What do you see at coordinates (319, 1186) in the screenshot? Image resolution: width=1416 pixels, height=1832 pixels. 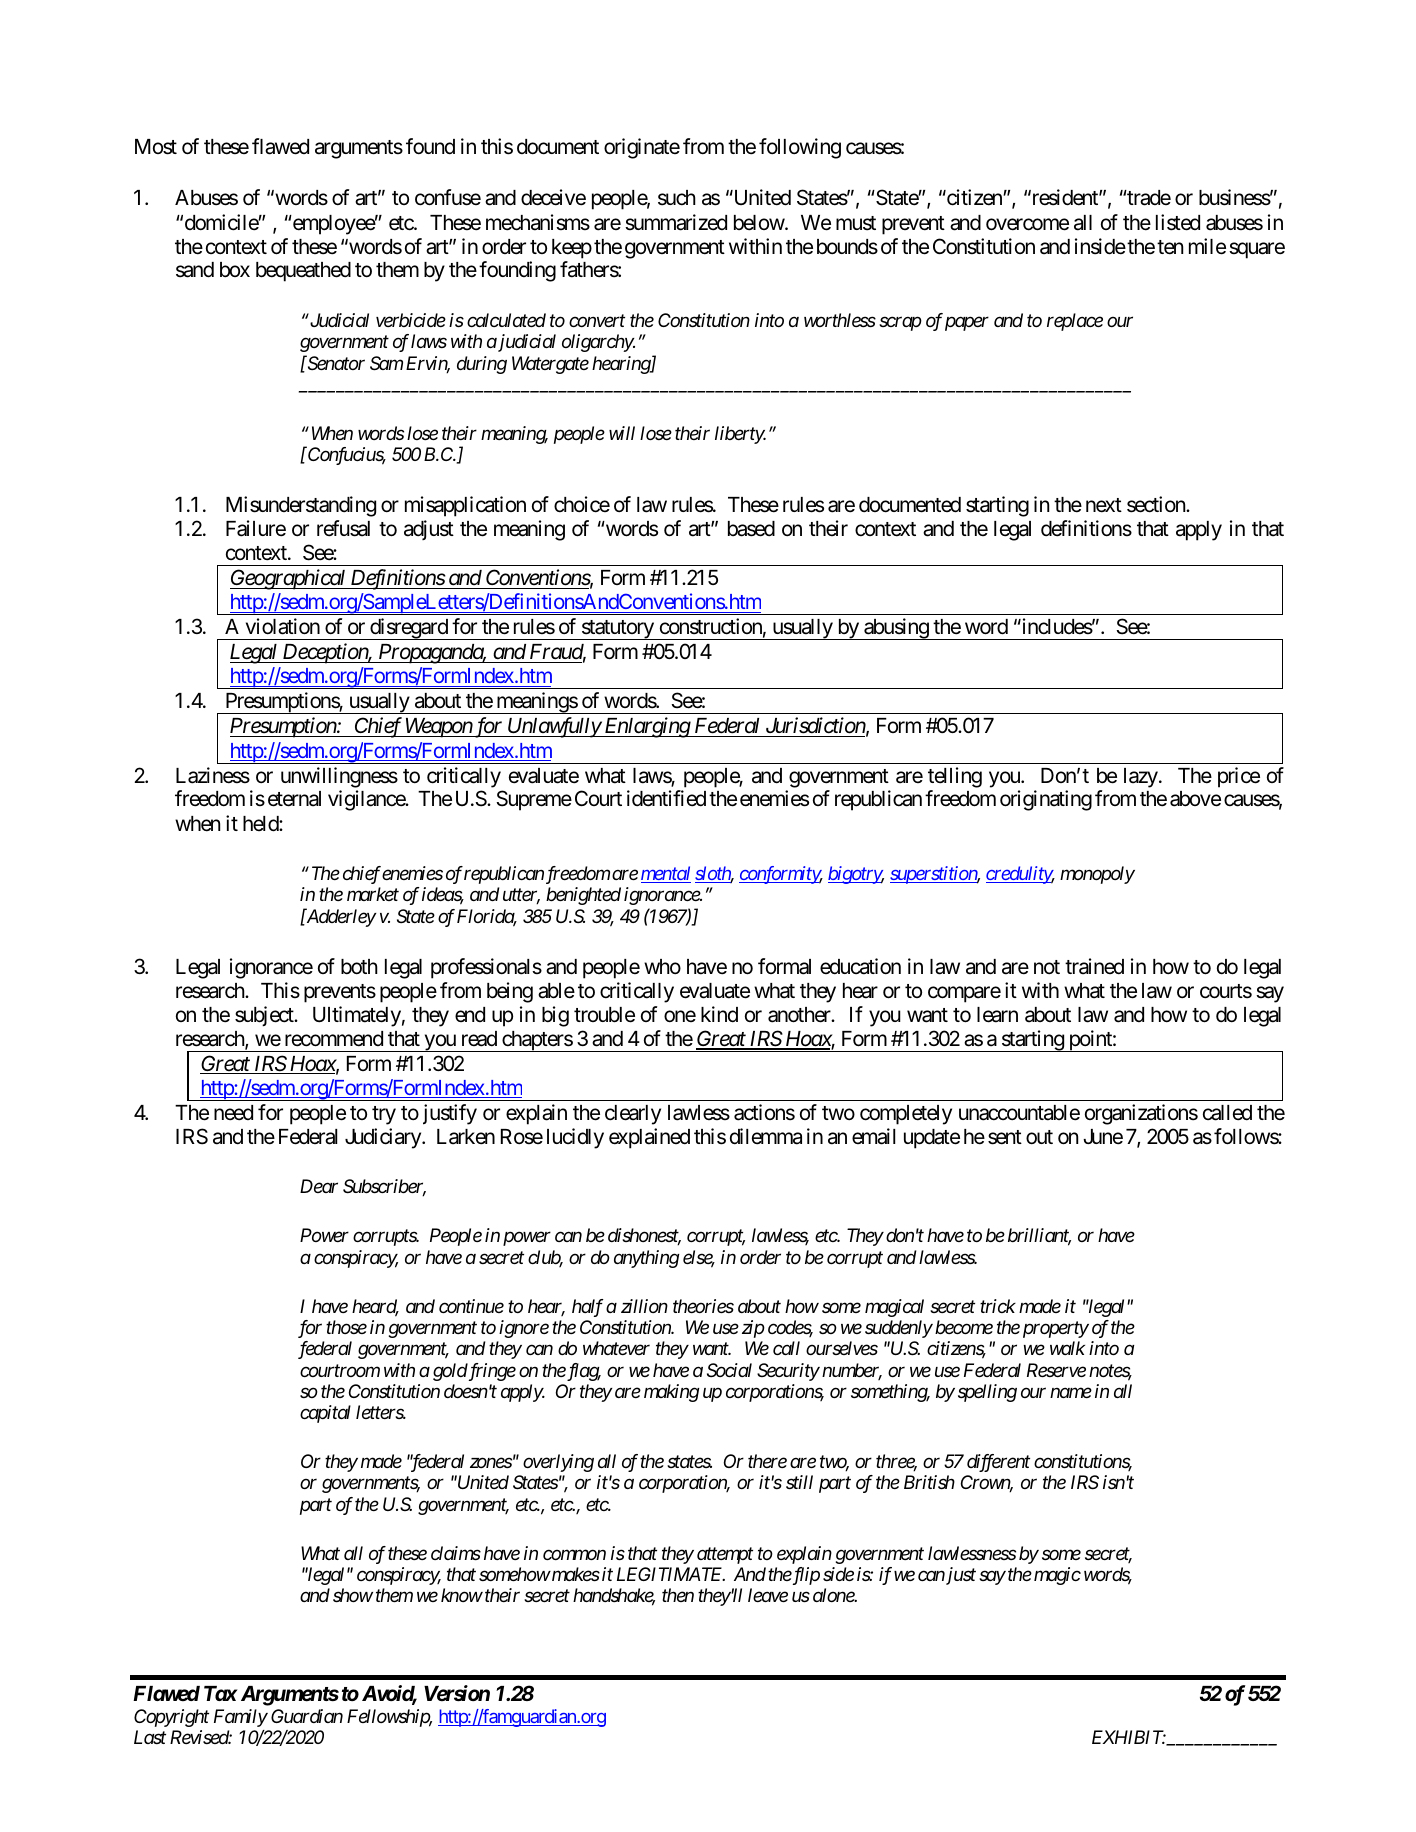 I see `Dear` at bounding box center [319, 1186].
